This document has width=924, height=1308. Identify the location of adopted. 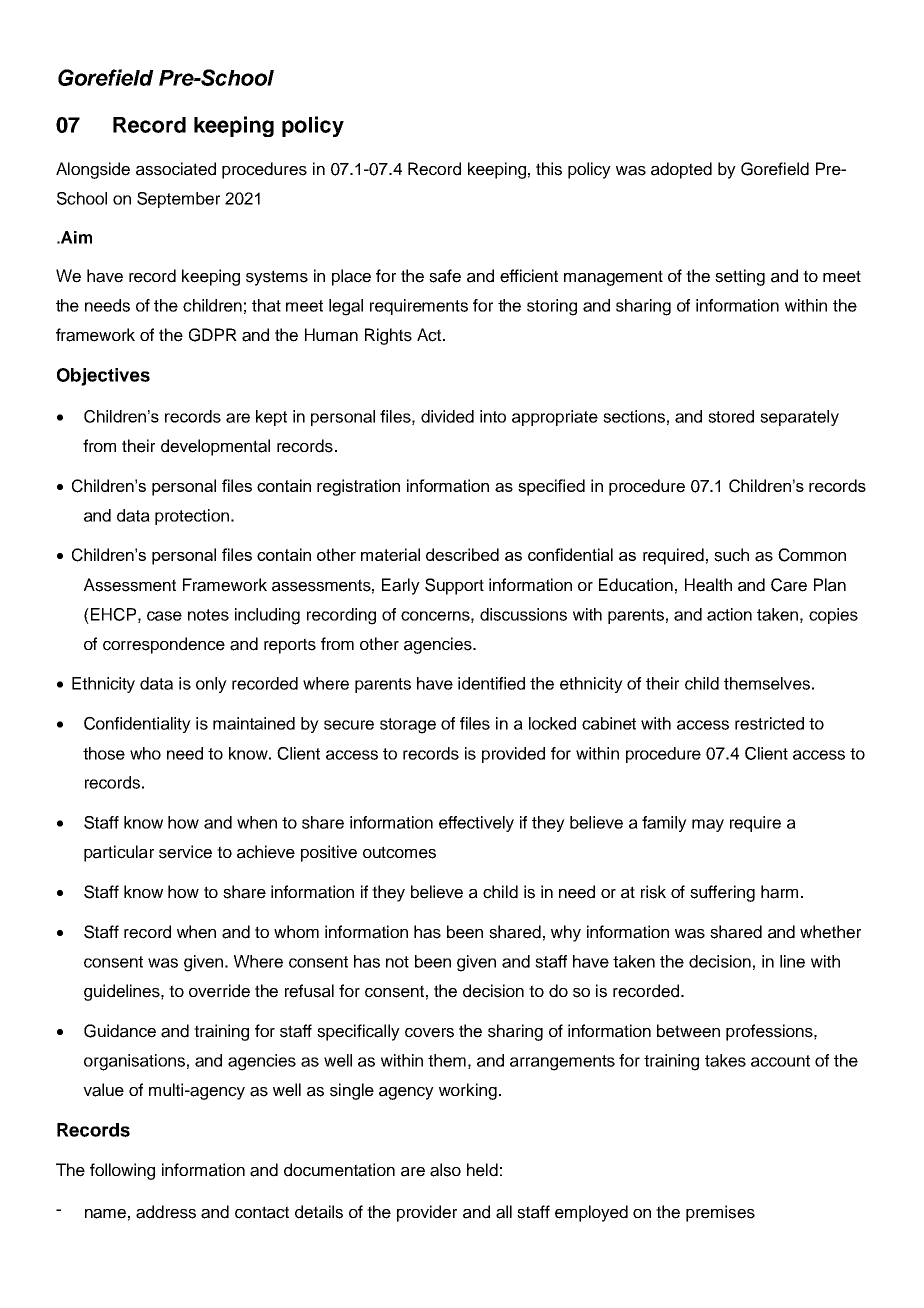
(681, 170).
